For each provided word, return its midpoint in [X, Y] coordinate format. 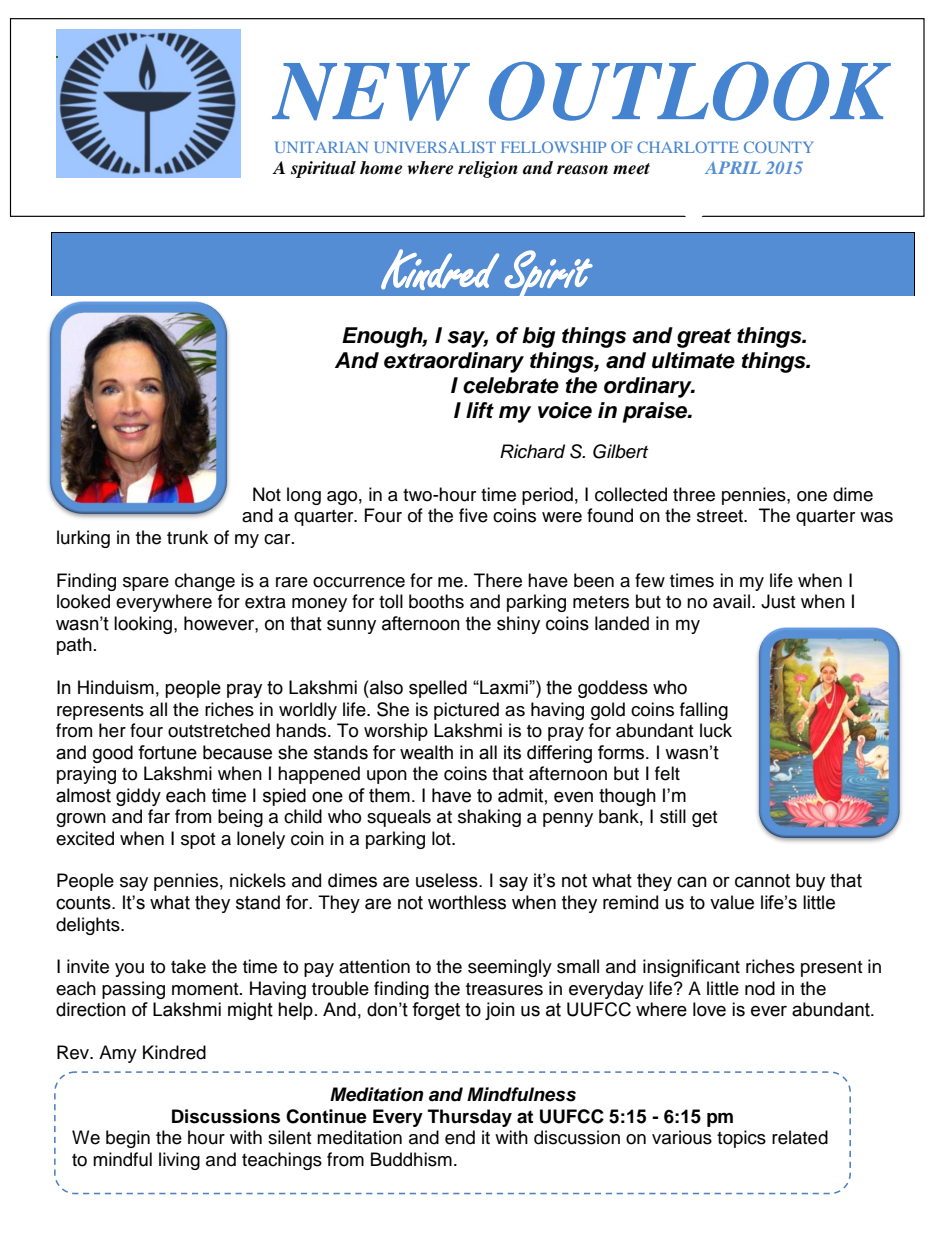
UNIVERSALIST [435, 147]
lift [480, 410]
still [673, 816]
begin [128, 1139]
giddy [138, 797]
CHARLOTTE [687, 147]
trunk [187, 537]
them [389, 795]
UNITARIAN [321, 147]
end [460, 1137]
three [694, 494]
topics [741, 1139]
